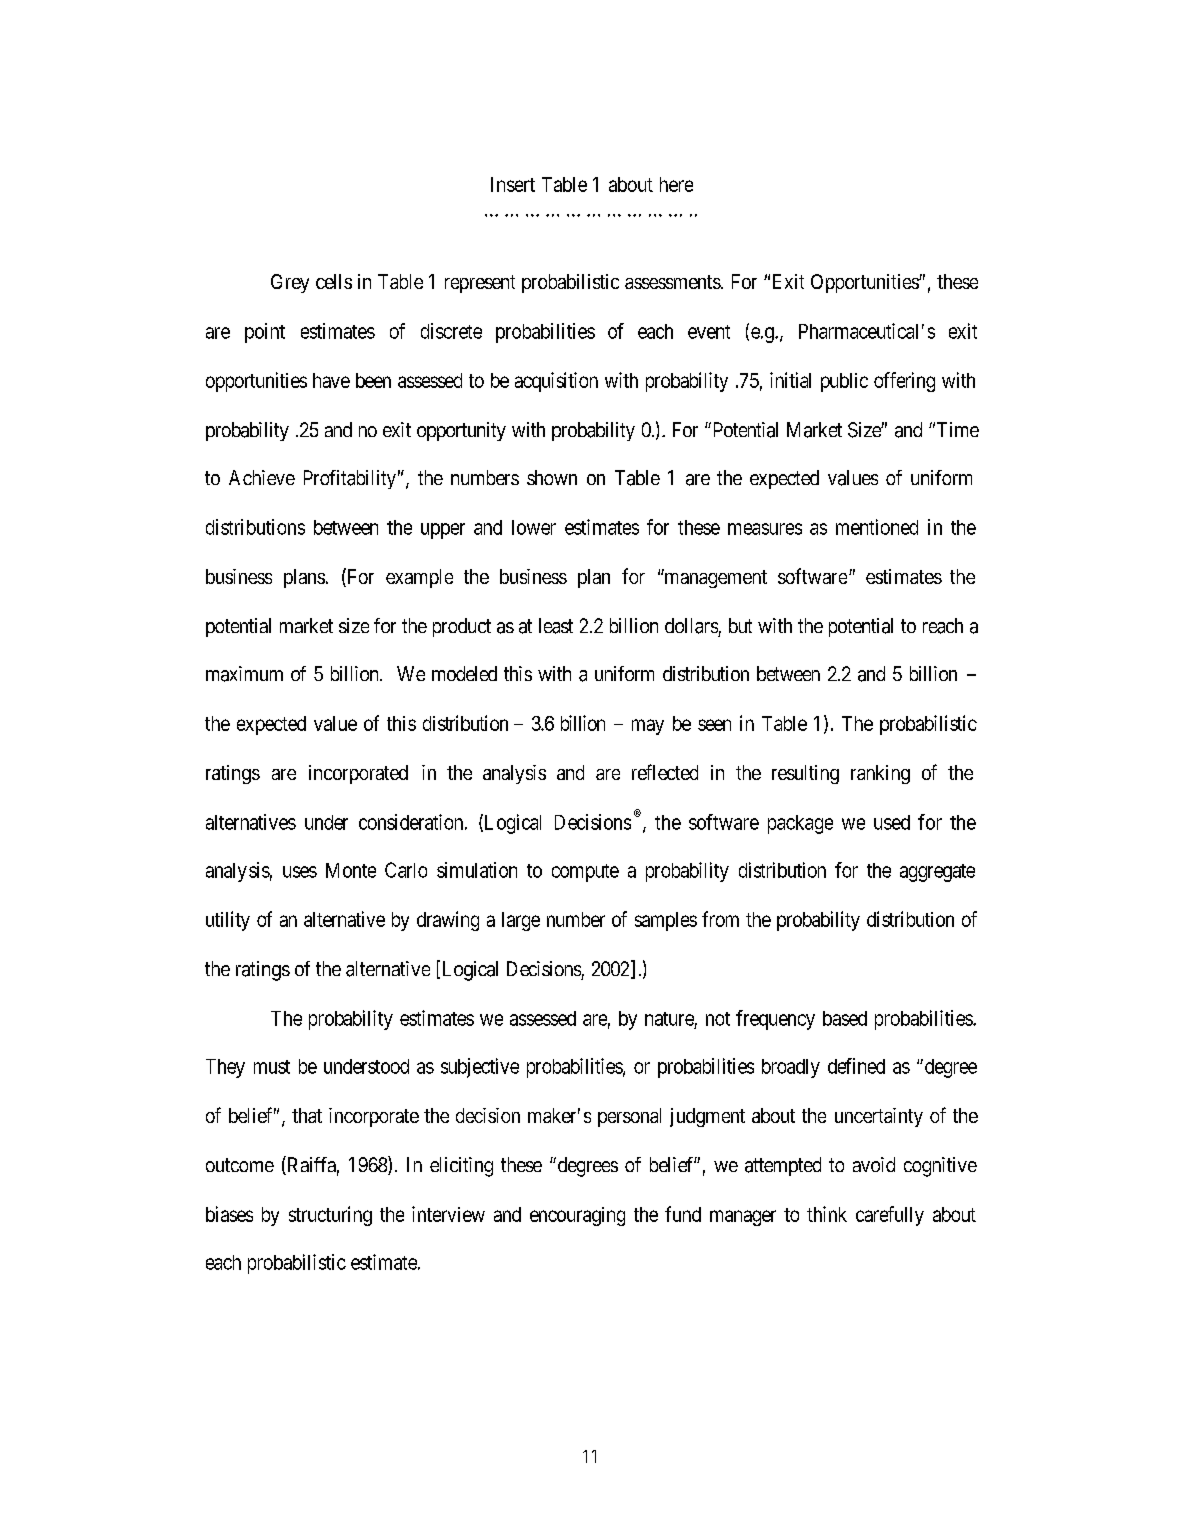  I want to click on cells, so click(334, 281).
